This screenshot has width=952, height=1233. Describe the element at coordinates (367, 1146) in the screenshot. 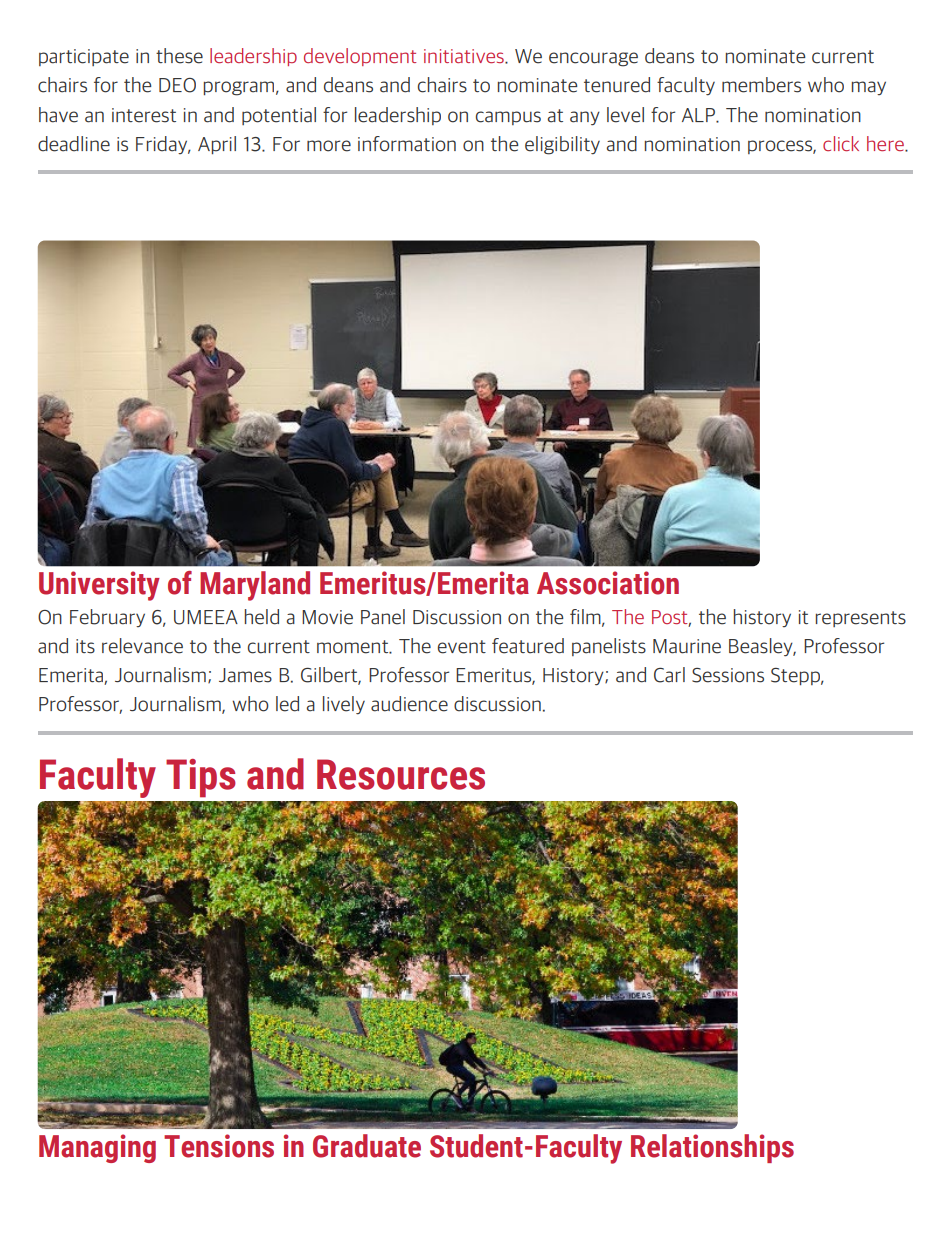

I see `Graduate` at that location.
